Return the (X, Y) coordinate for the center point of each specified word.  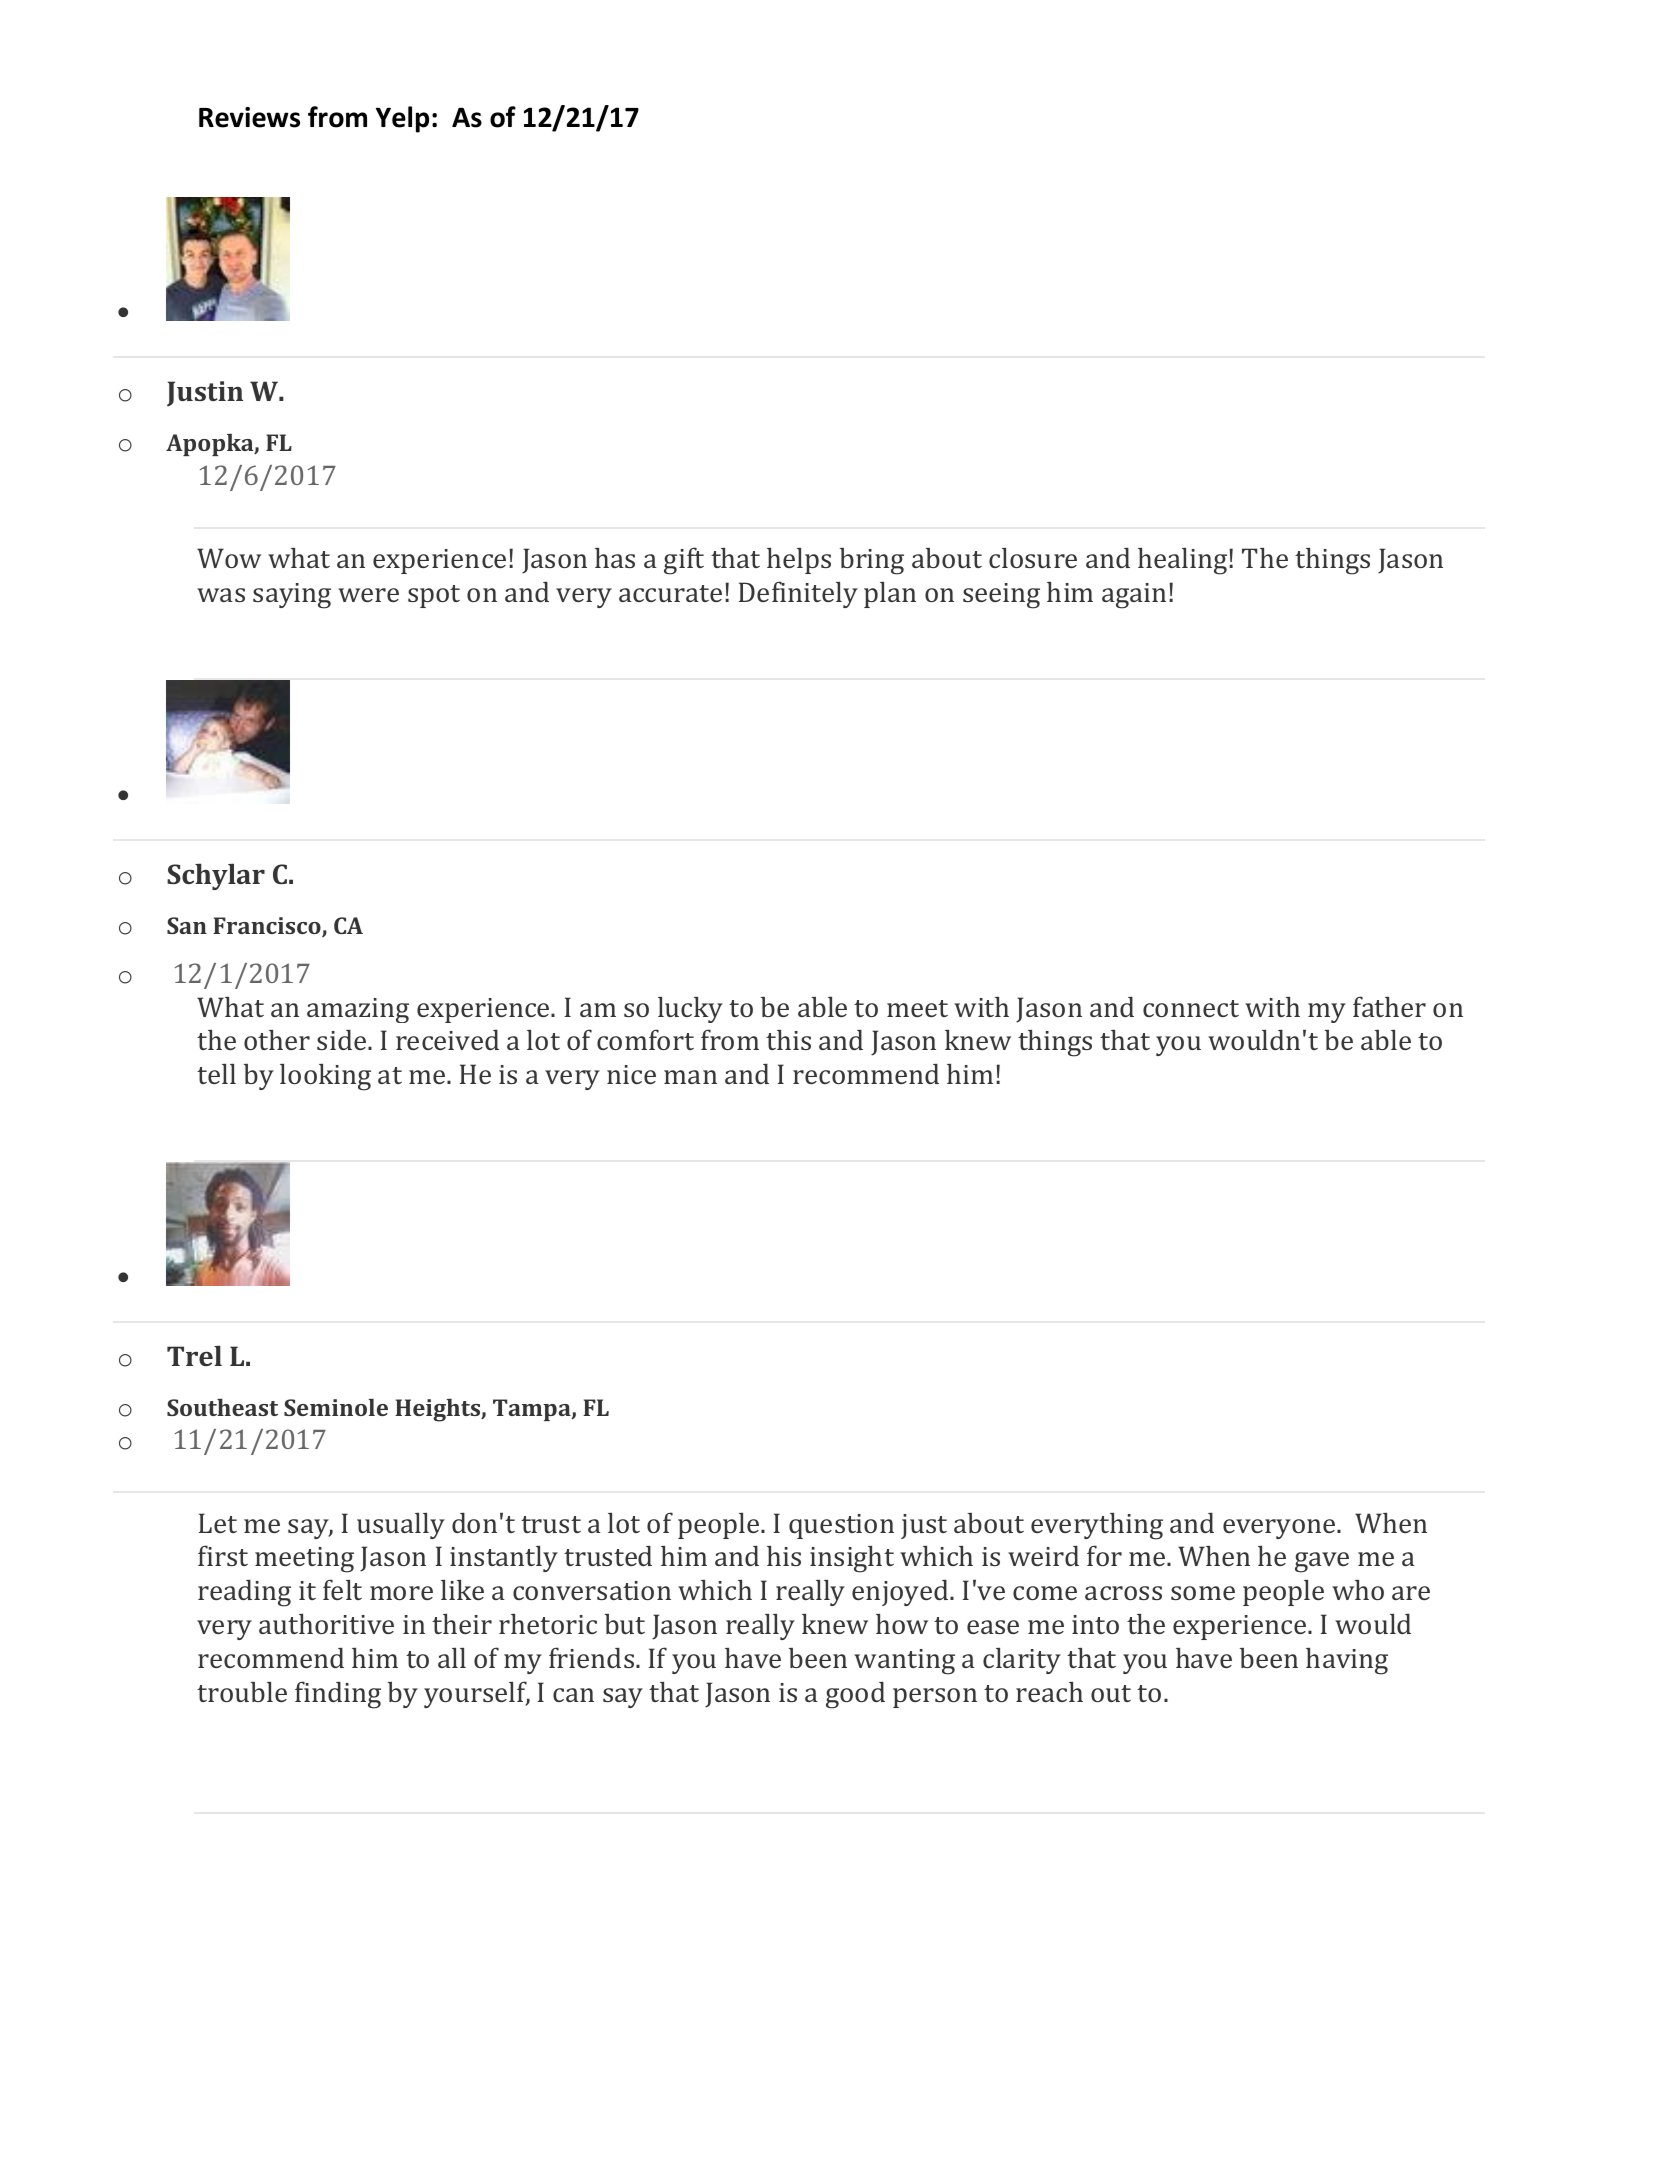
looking (325, 1077)
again (1134, 596)
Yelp (402, 119)
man (690, 1077)
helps (799, 561)
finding (338, 1695)
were (368, 595)
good (855, 1695)
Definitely (798, 594)
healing (1184, 561)
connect (1191, 1008)
